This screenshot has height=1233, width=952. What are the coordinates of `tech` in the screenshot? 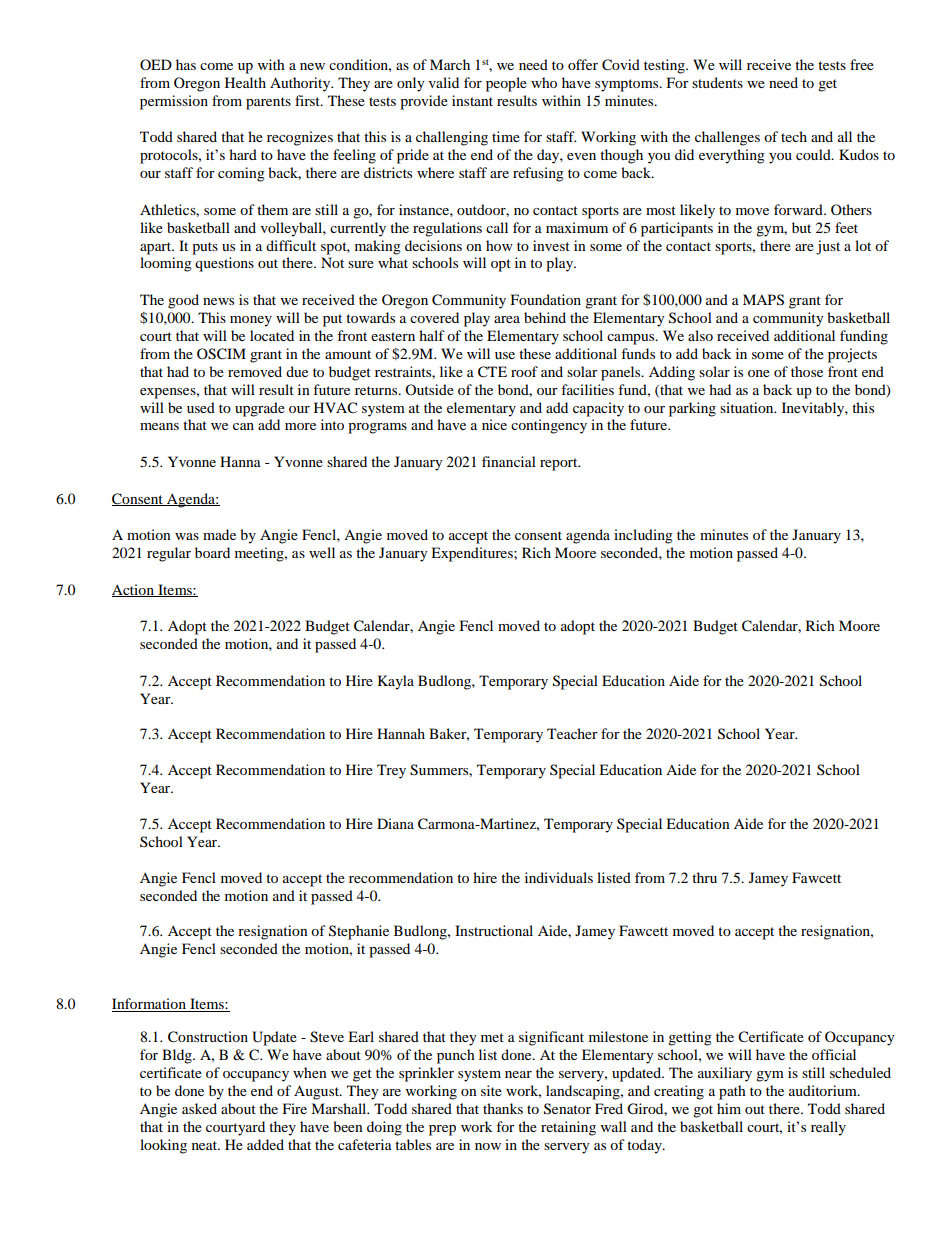 It's located at (794, 136).
